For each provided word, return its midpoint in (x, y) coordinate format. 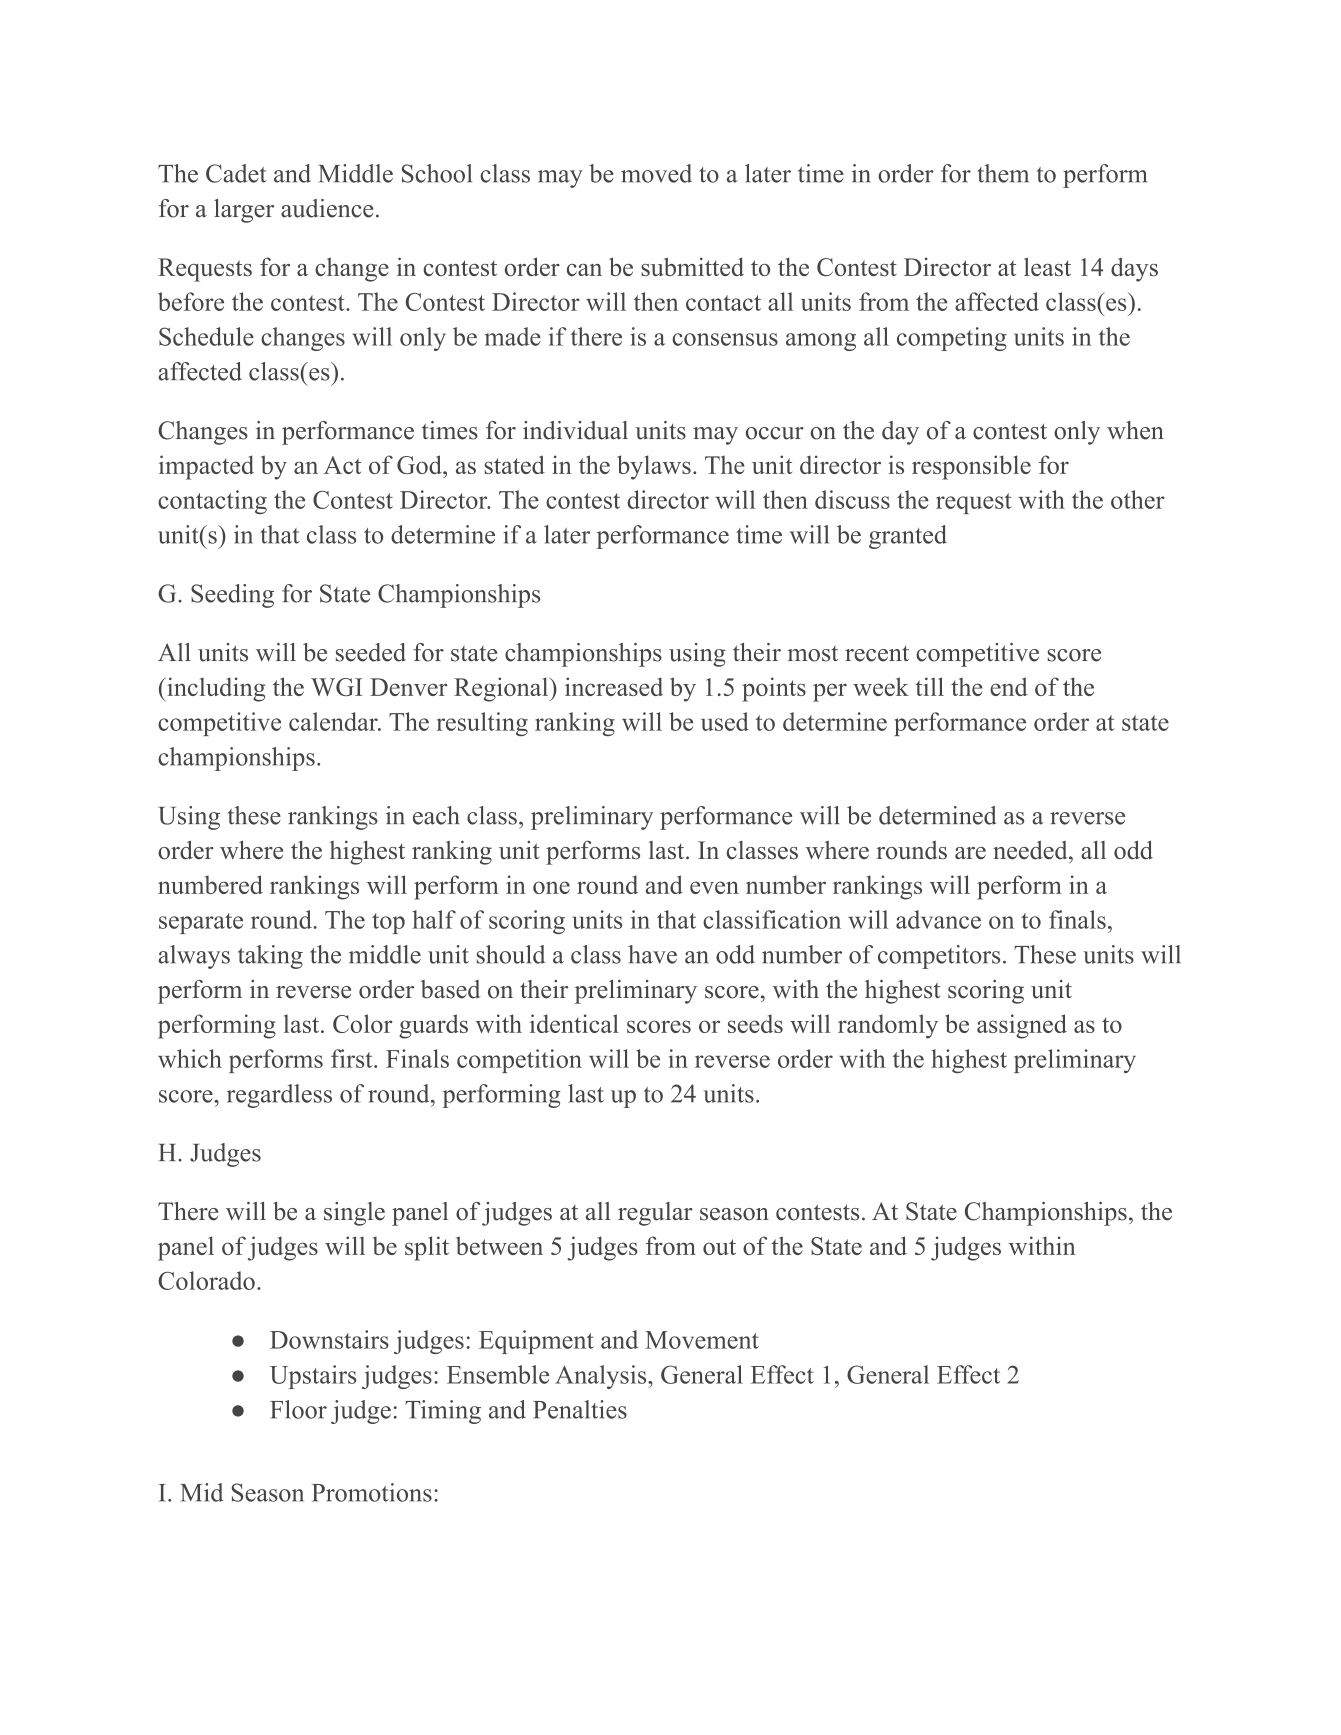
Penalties (580, 1409)
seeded (371, 652)
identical (574, 1023)
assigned (1022, 1026)
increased (614, 686)
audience (327, 208)
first (353, 1058)
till (929, 686)
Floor (298, 1409)
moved (656, 173)
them (1003, 173)
